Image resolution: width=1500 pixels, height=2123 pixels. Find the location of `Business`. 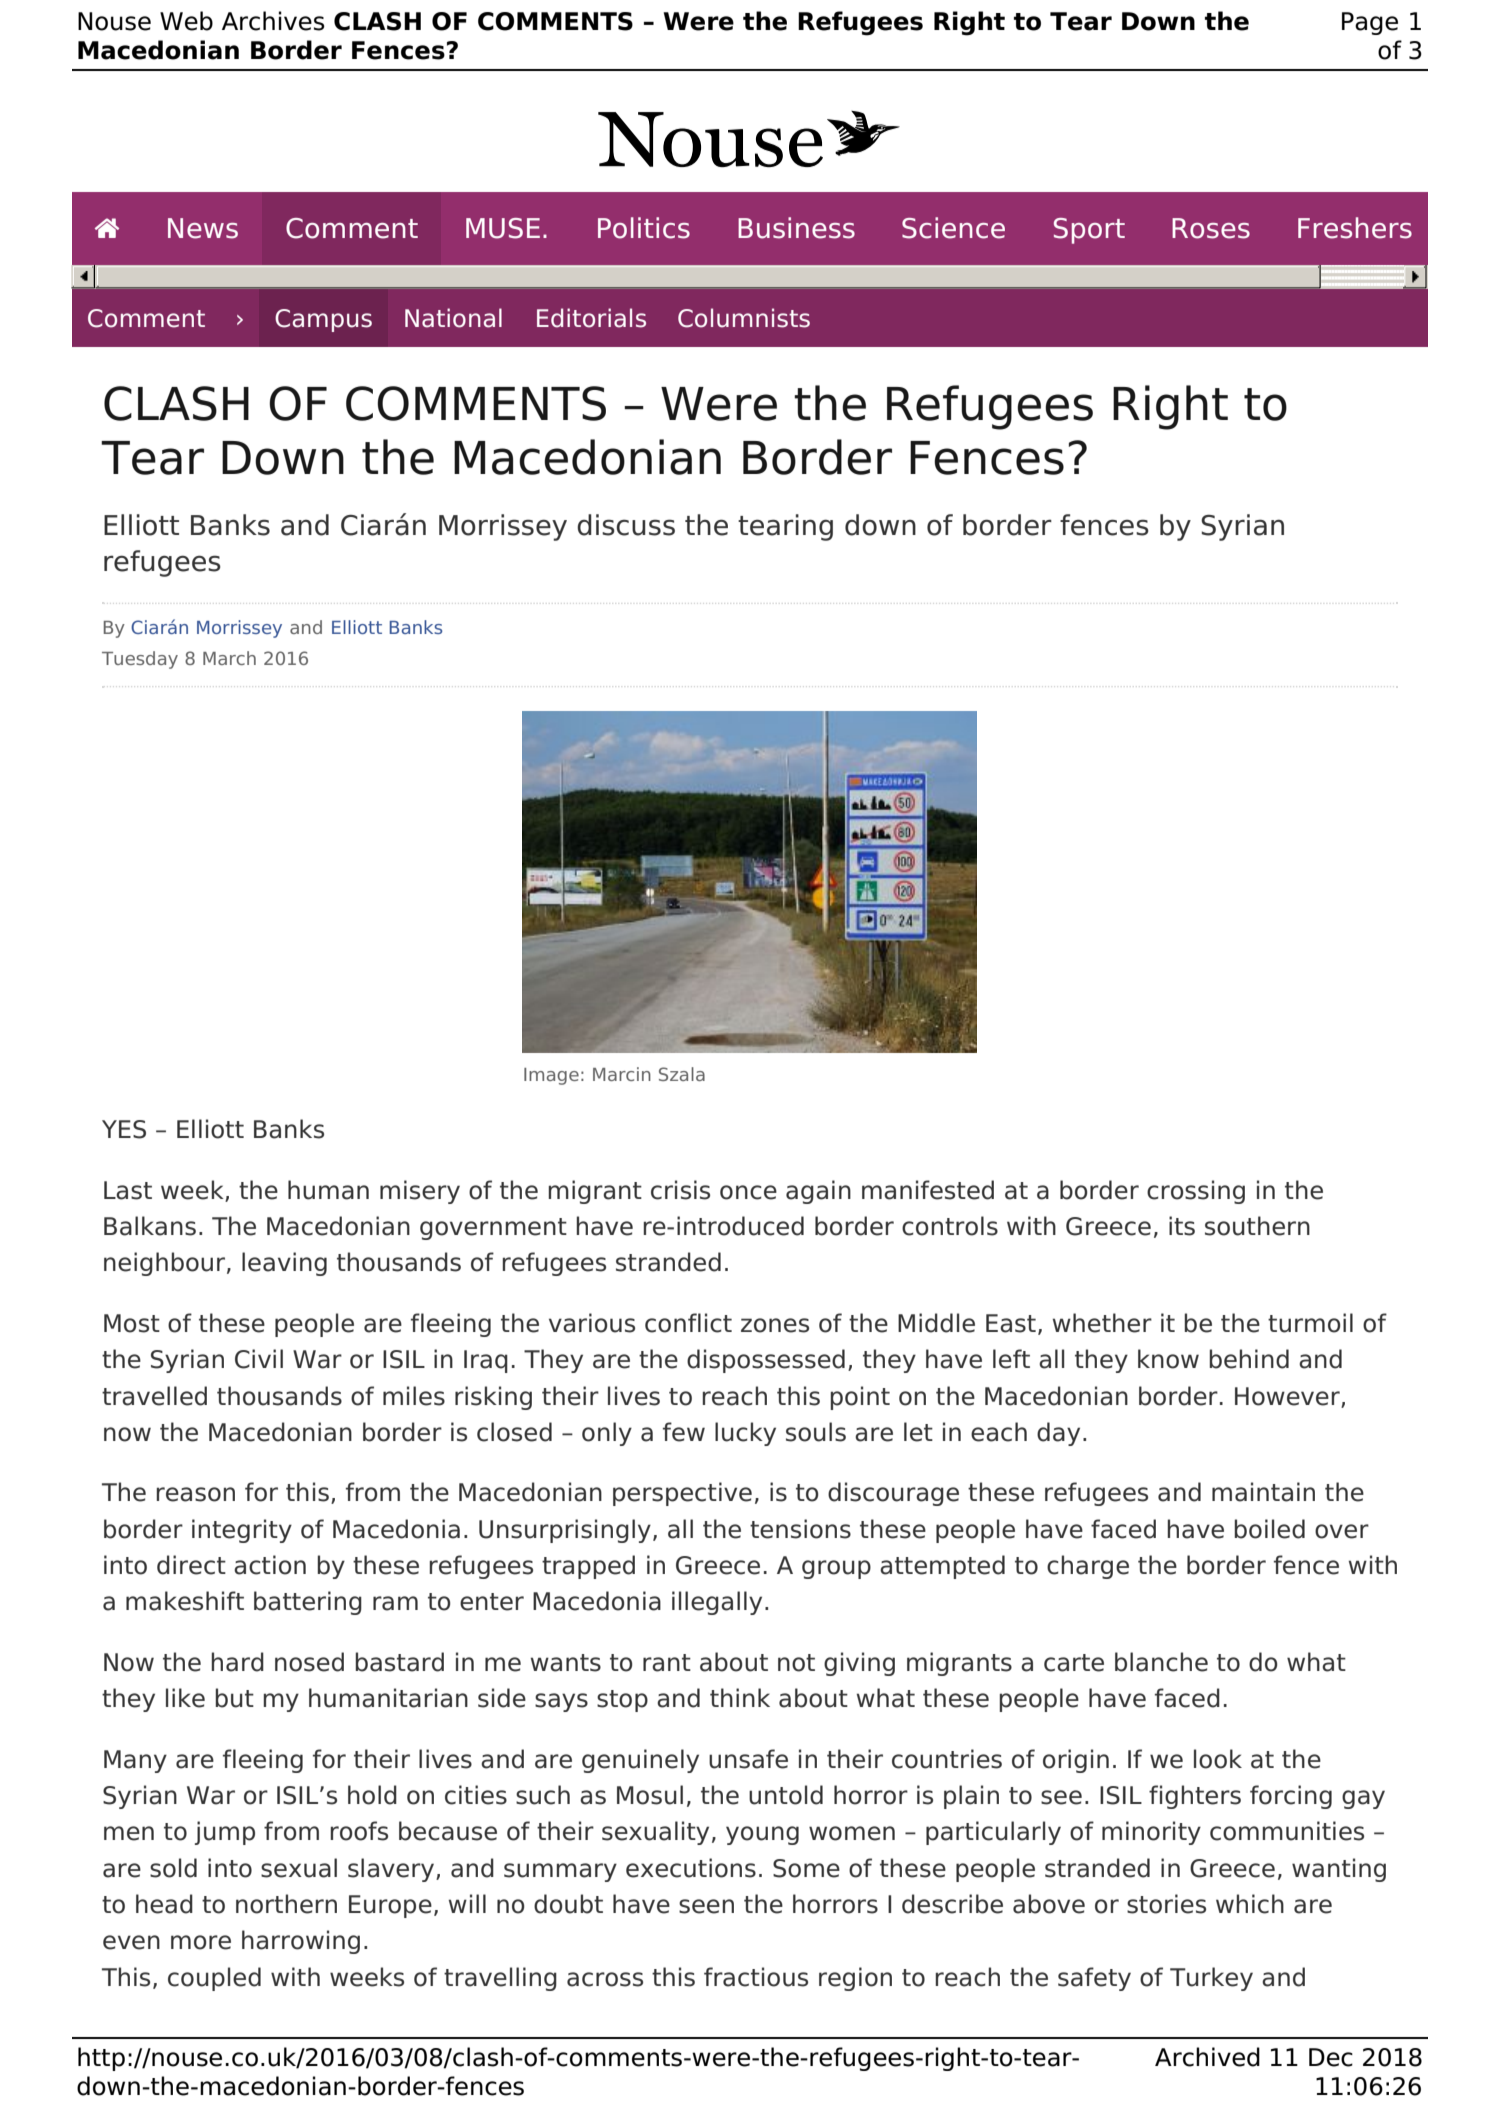

Business is located at coordinates (796, 228).
